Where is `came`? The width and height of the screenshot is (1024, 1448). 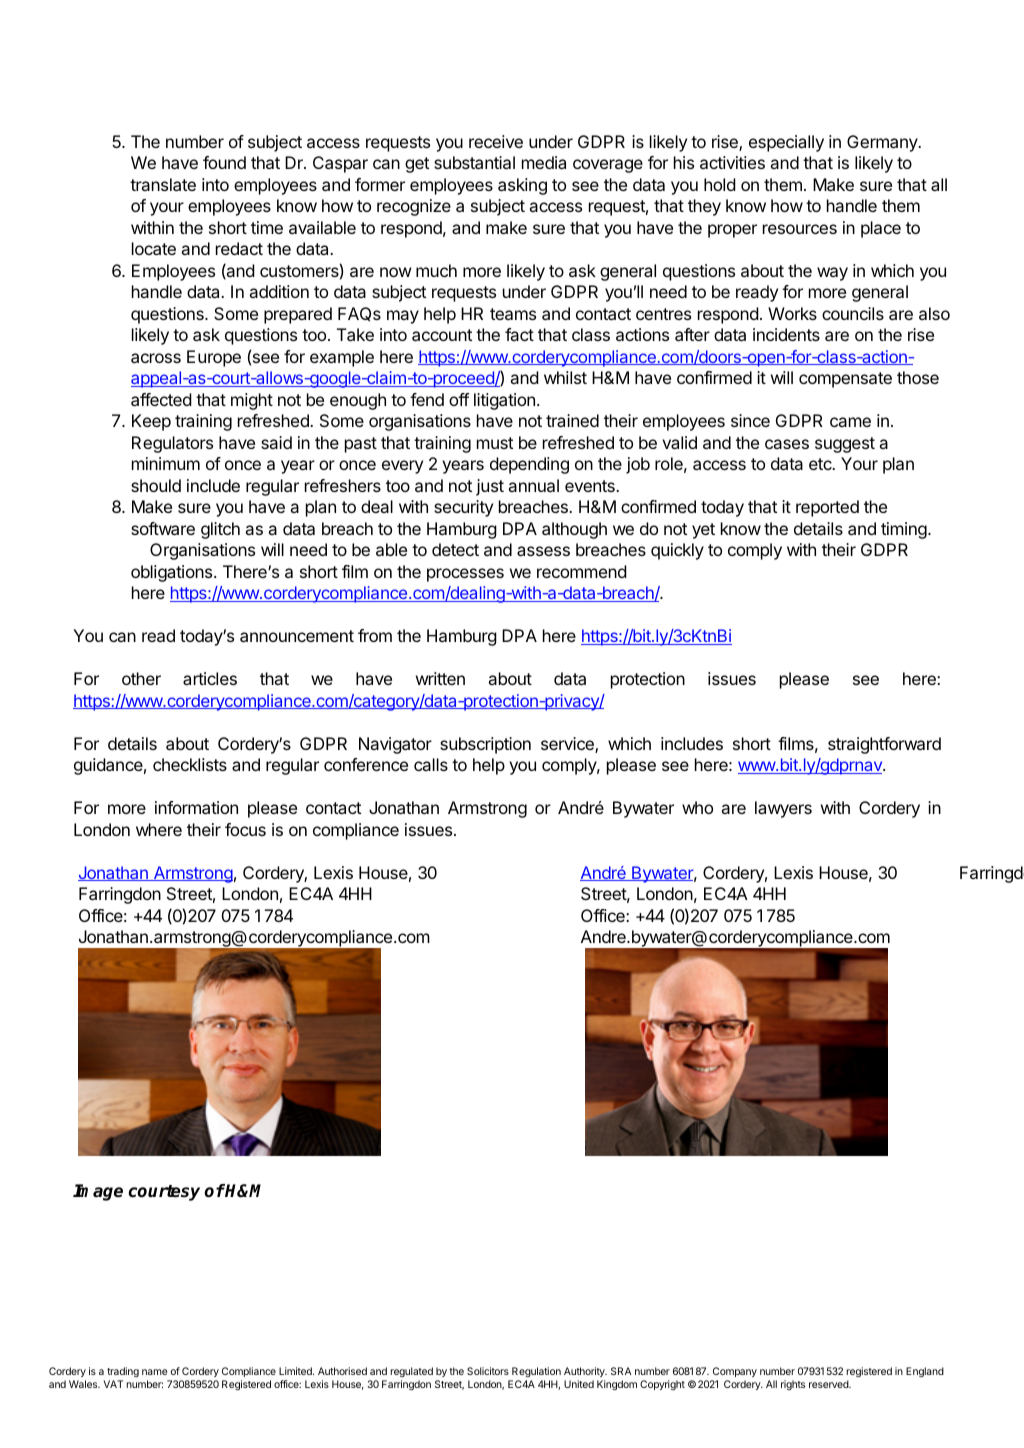 came is located at coordinates (850, 422).
